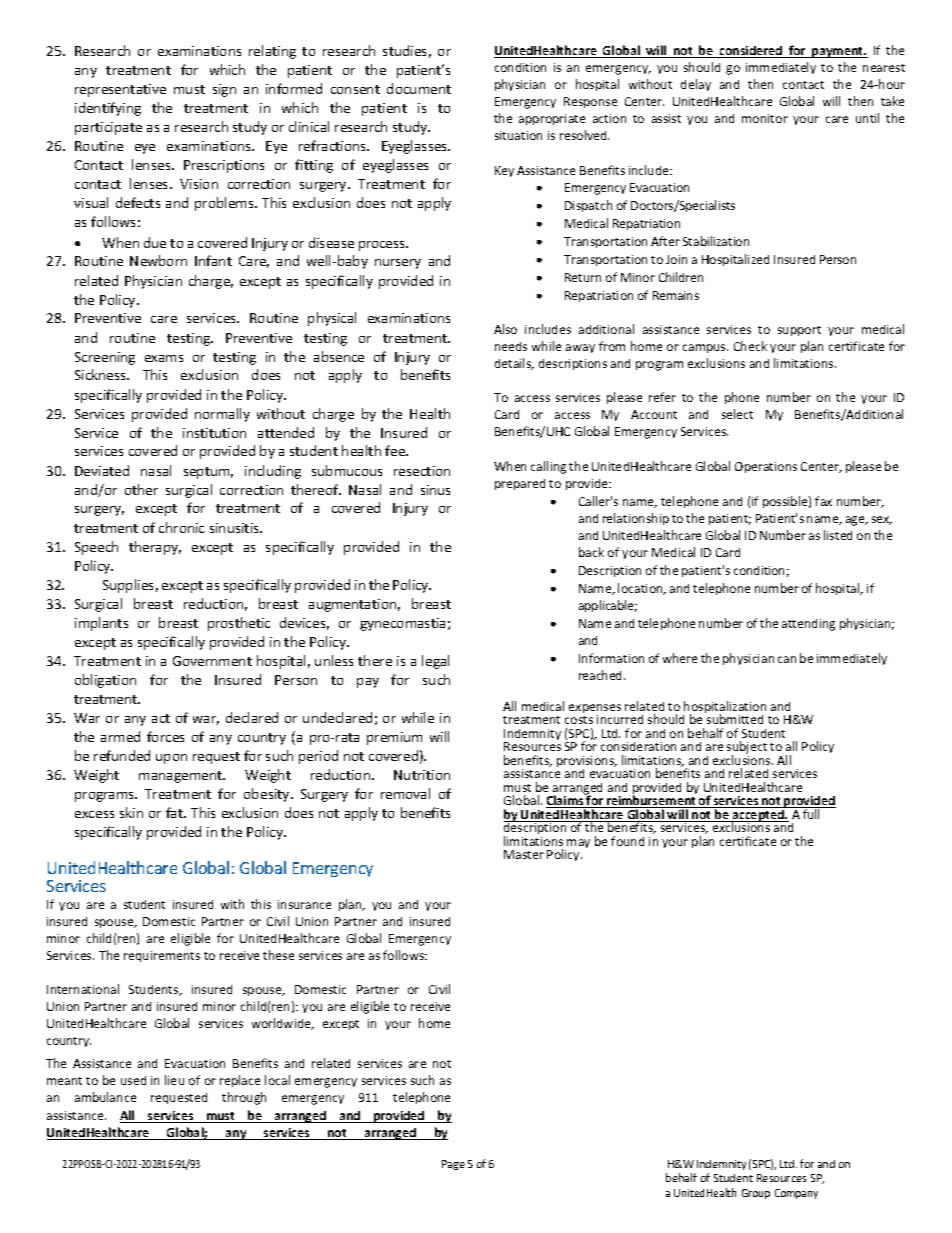 The width and height of the document is (952, 1233). Describe the element at coordinates (422, 775) in the document. I see `Nutrition` at that location.
